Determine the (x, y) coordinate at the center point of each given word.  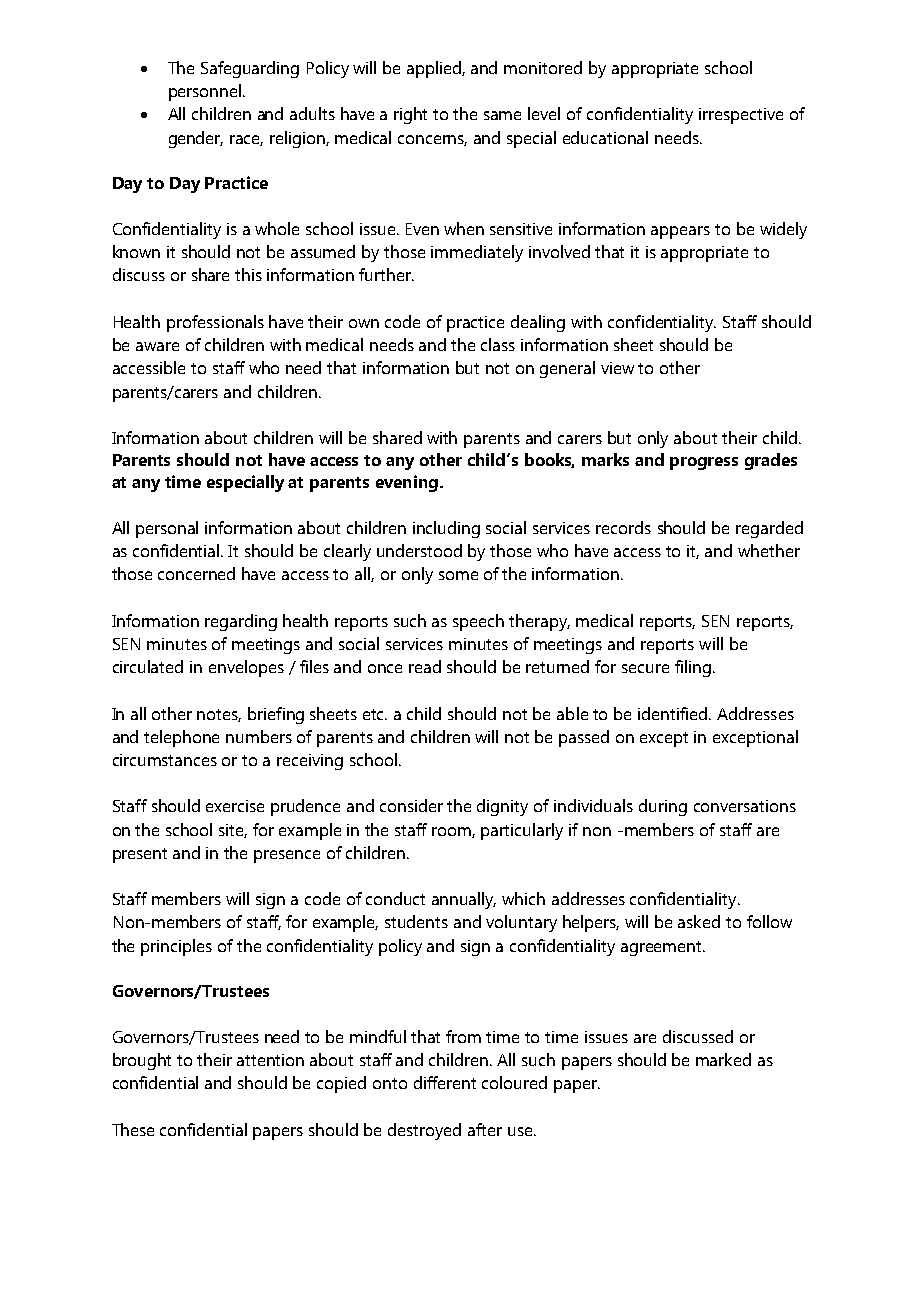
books (549, 460)
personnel (206, 92)
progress (704, 463)
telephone (181, 738)
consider (411, 805)
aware (157, 346)
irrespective (741, 116)
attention (270, 1060)
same (502, 115)
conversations (745, 806)
